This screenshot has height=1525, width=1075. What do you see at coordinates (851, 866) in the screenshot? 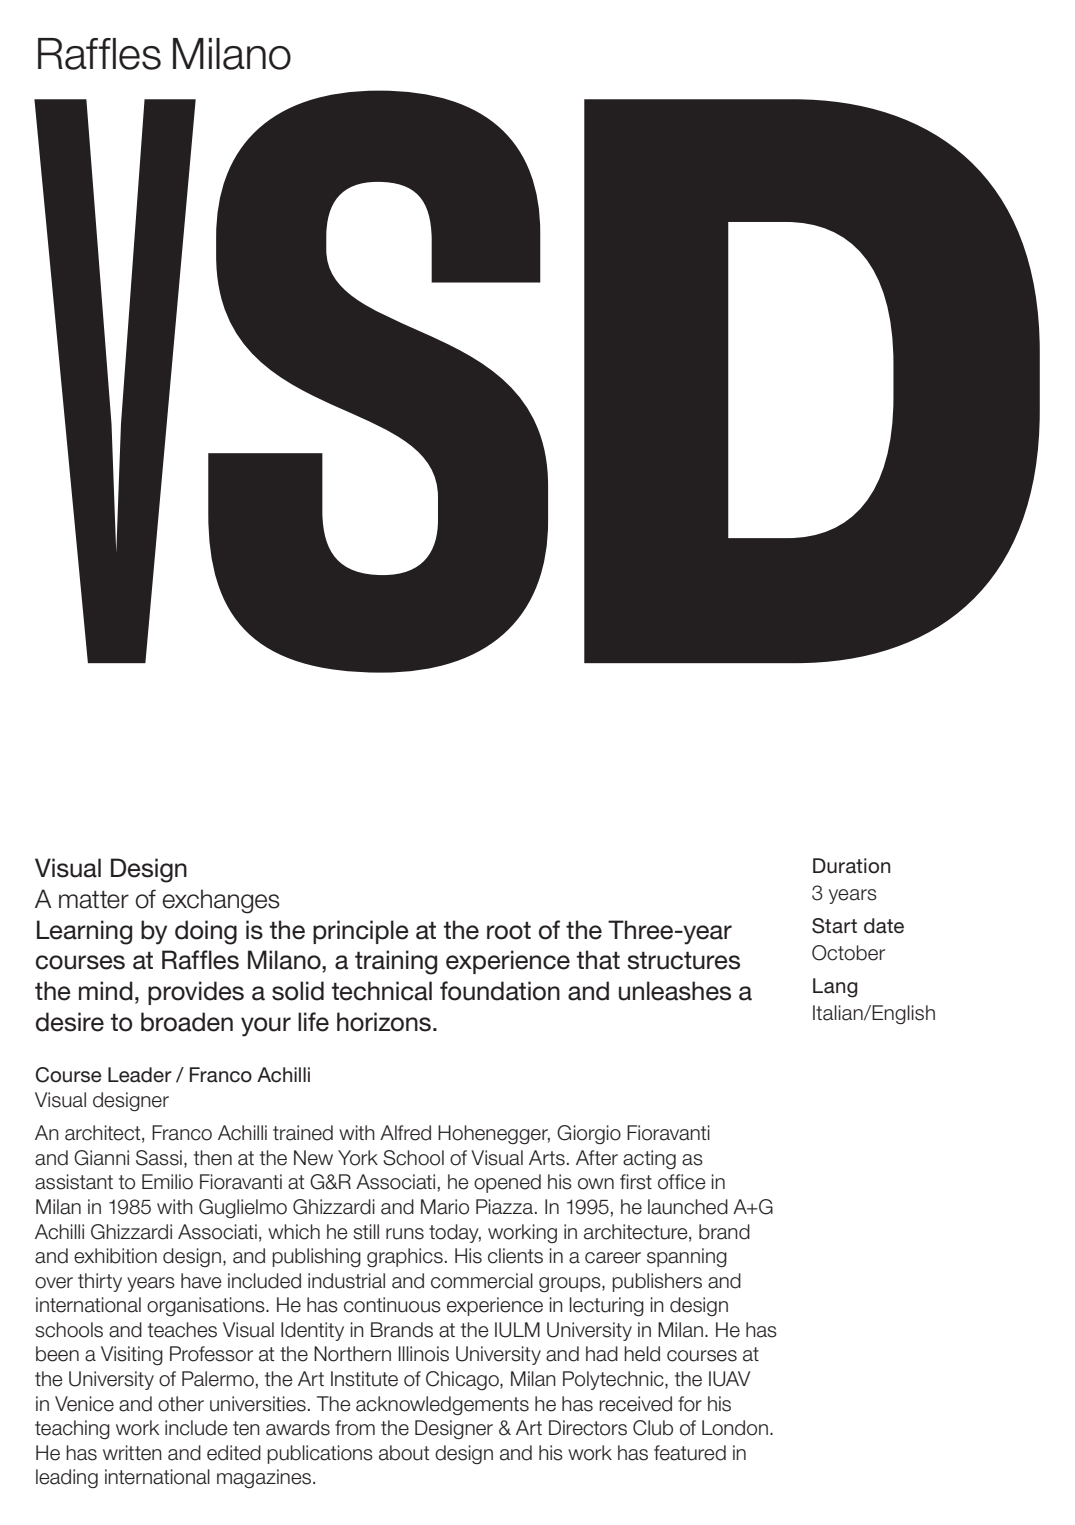
I see `Duration` at bounding box center [851, 866].
